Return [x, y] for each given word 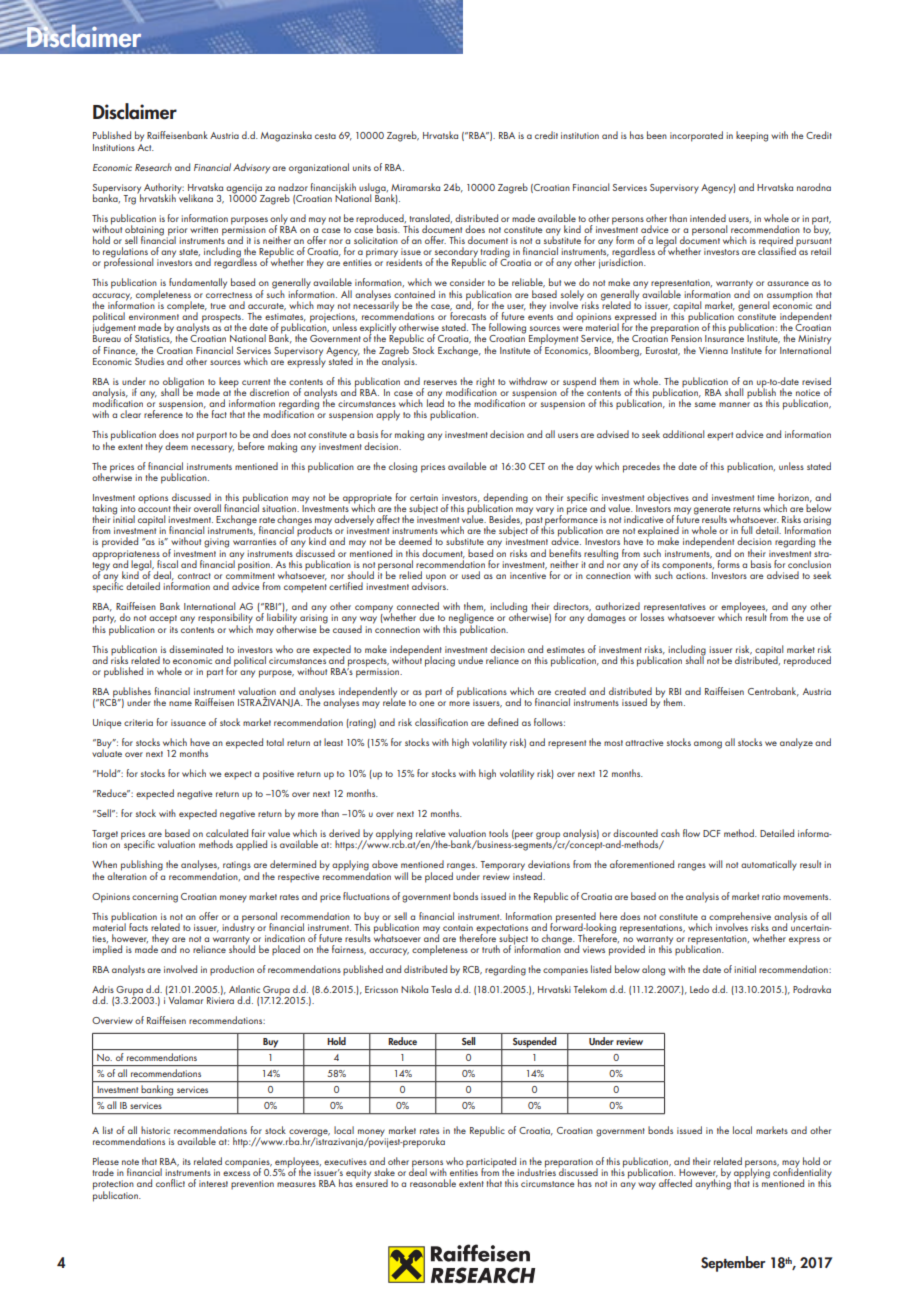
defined [503, 722]
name [180, 703]
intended [708, 218]
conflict [170, 1183]
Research [153, 167]
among [708, 745]
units [362, 167]
